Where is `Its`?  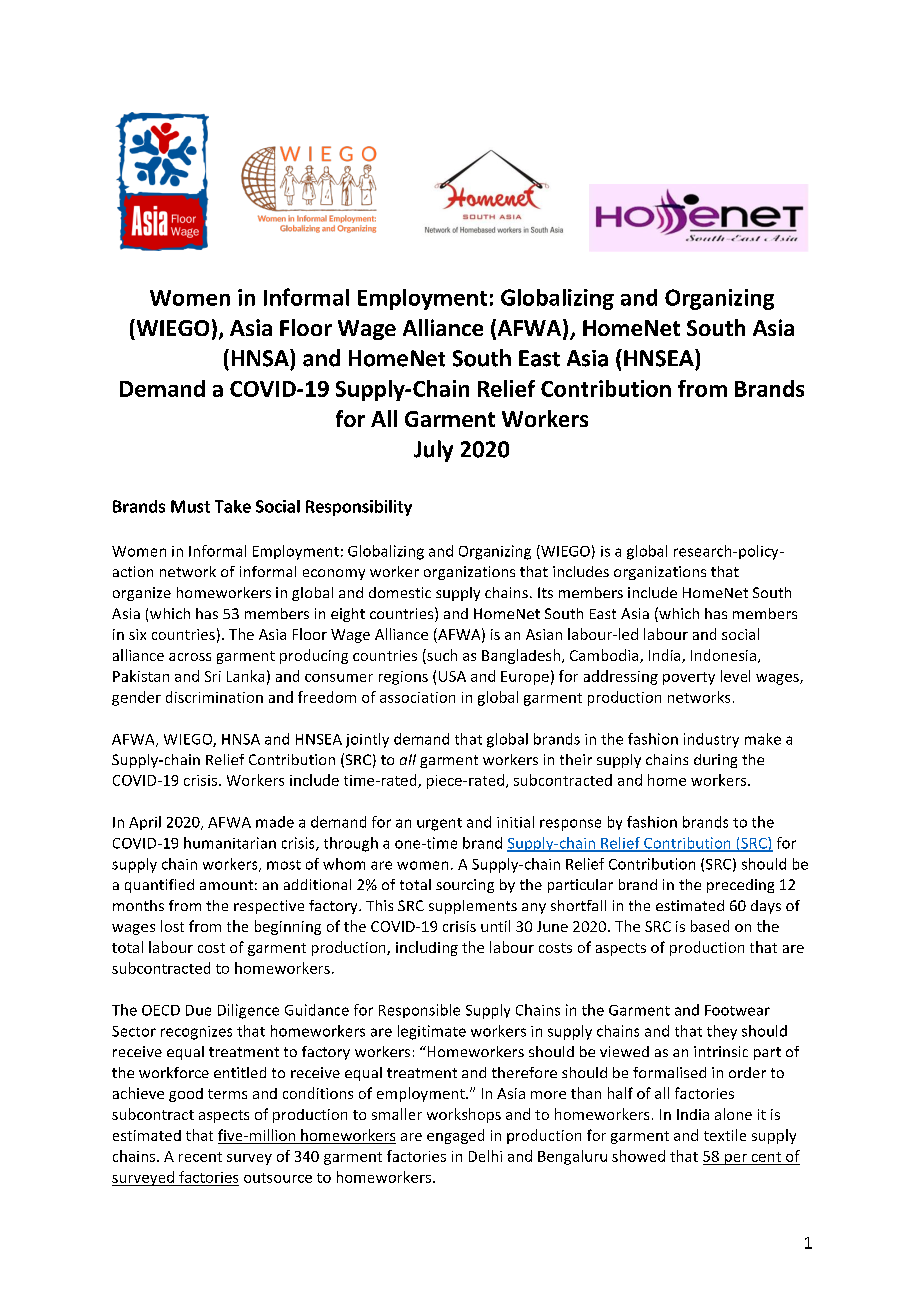
Its is located at coordinates (545, 592).
